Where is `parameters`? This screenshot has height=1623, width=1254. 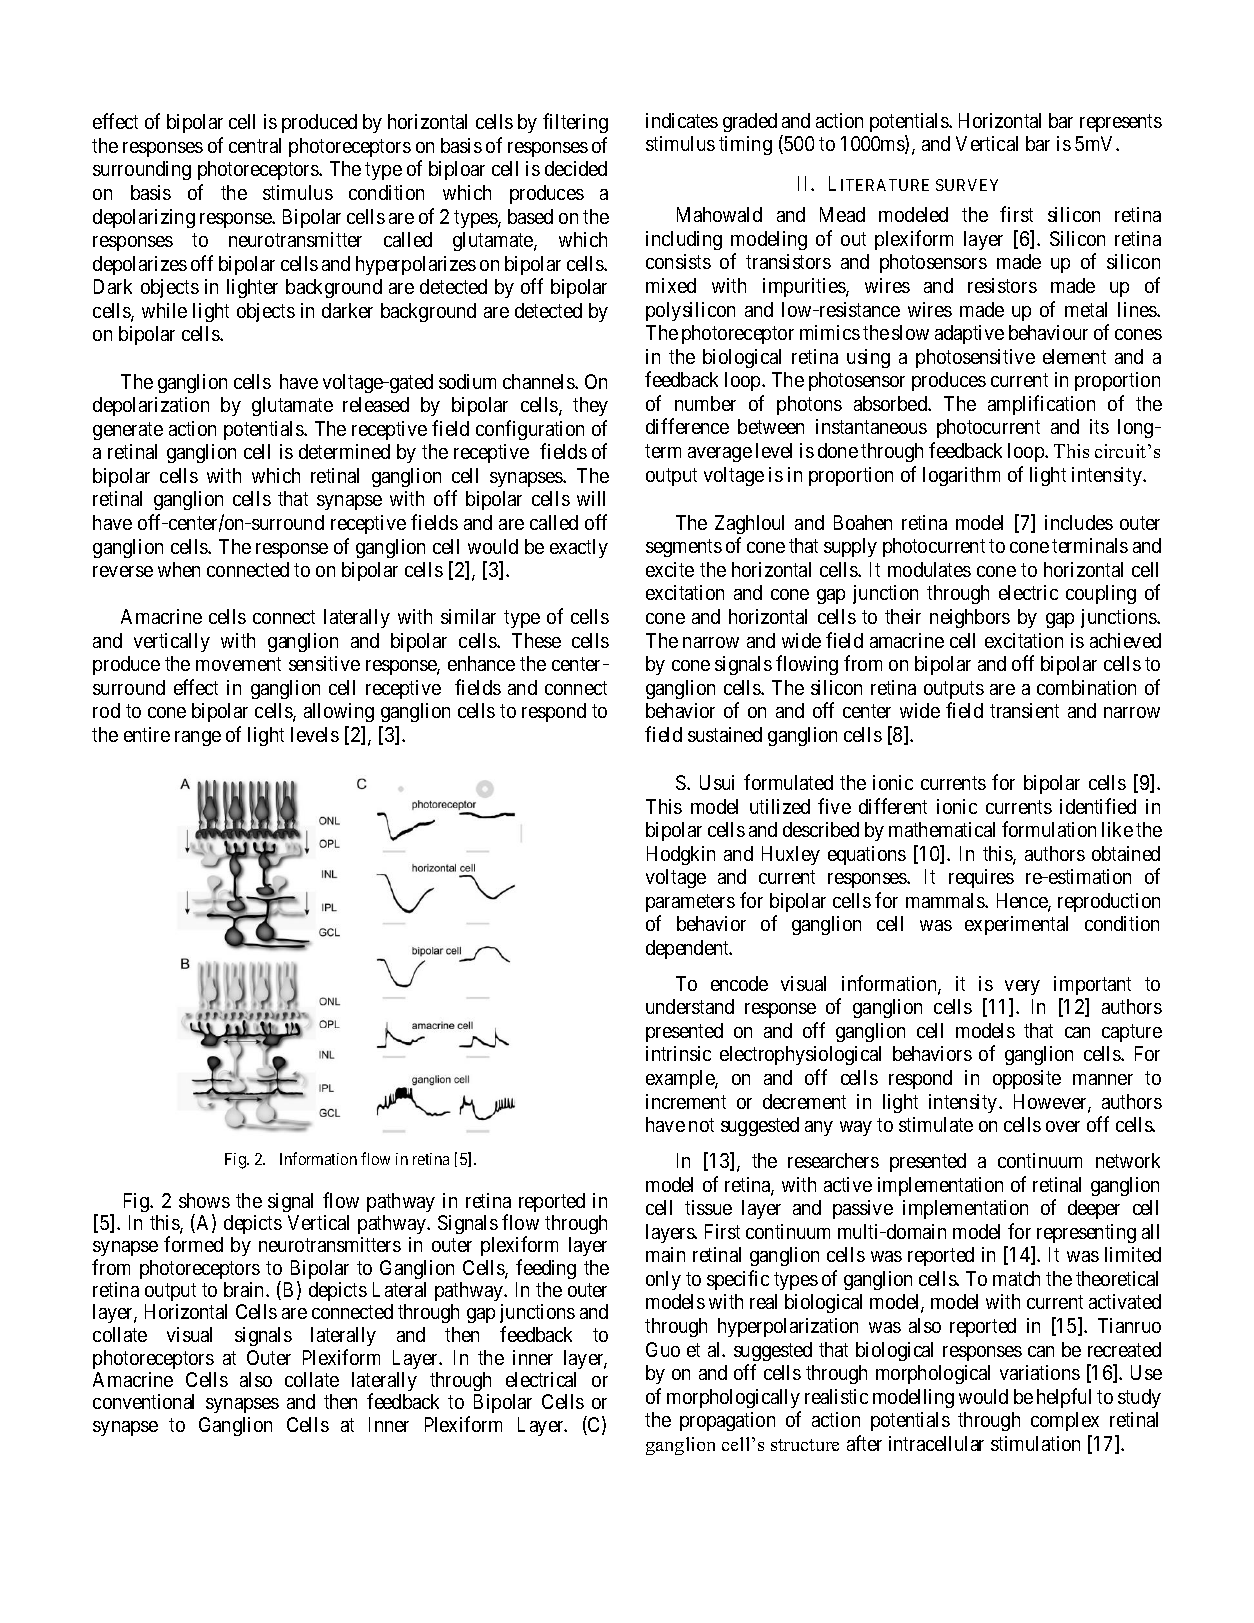 parameters is located at coordinates (690, 903).
